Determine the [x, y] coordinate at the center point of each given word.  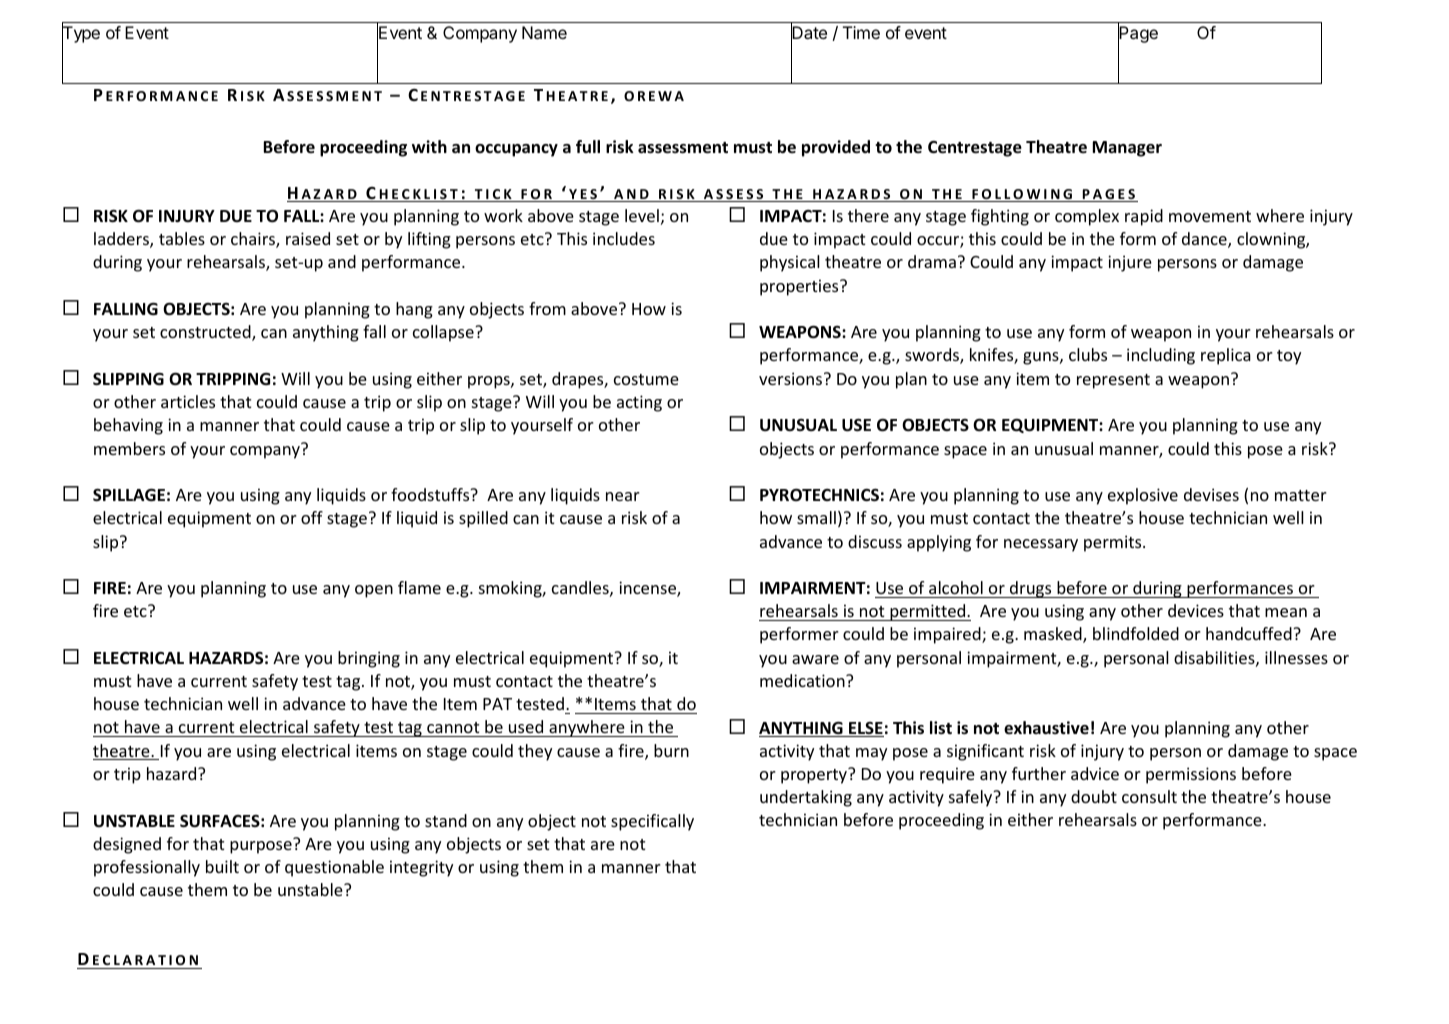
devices [1196, 610]
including [1161, 356]
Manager [1127, 149]
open [374, 591]
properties [800, 287]
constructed [206, 333]
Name [544, 32]
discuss [875, 541]
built [222, 866]
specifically [652, 822]
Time [861, 32]
